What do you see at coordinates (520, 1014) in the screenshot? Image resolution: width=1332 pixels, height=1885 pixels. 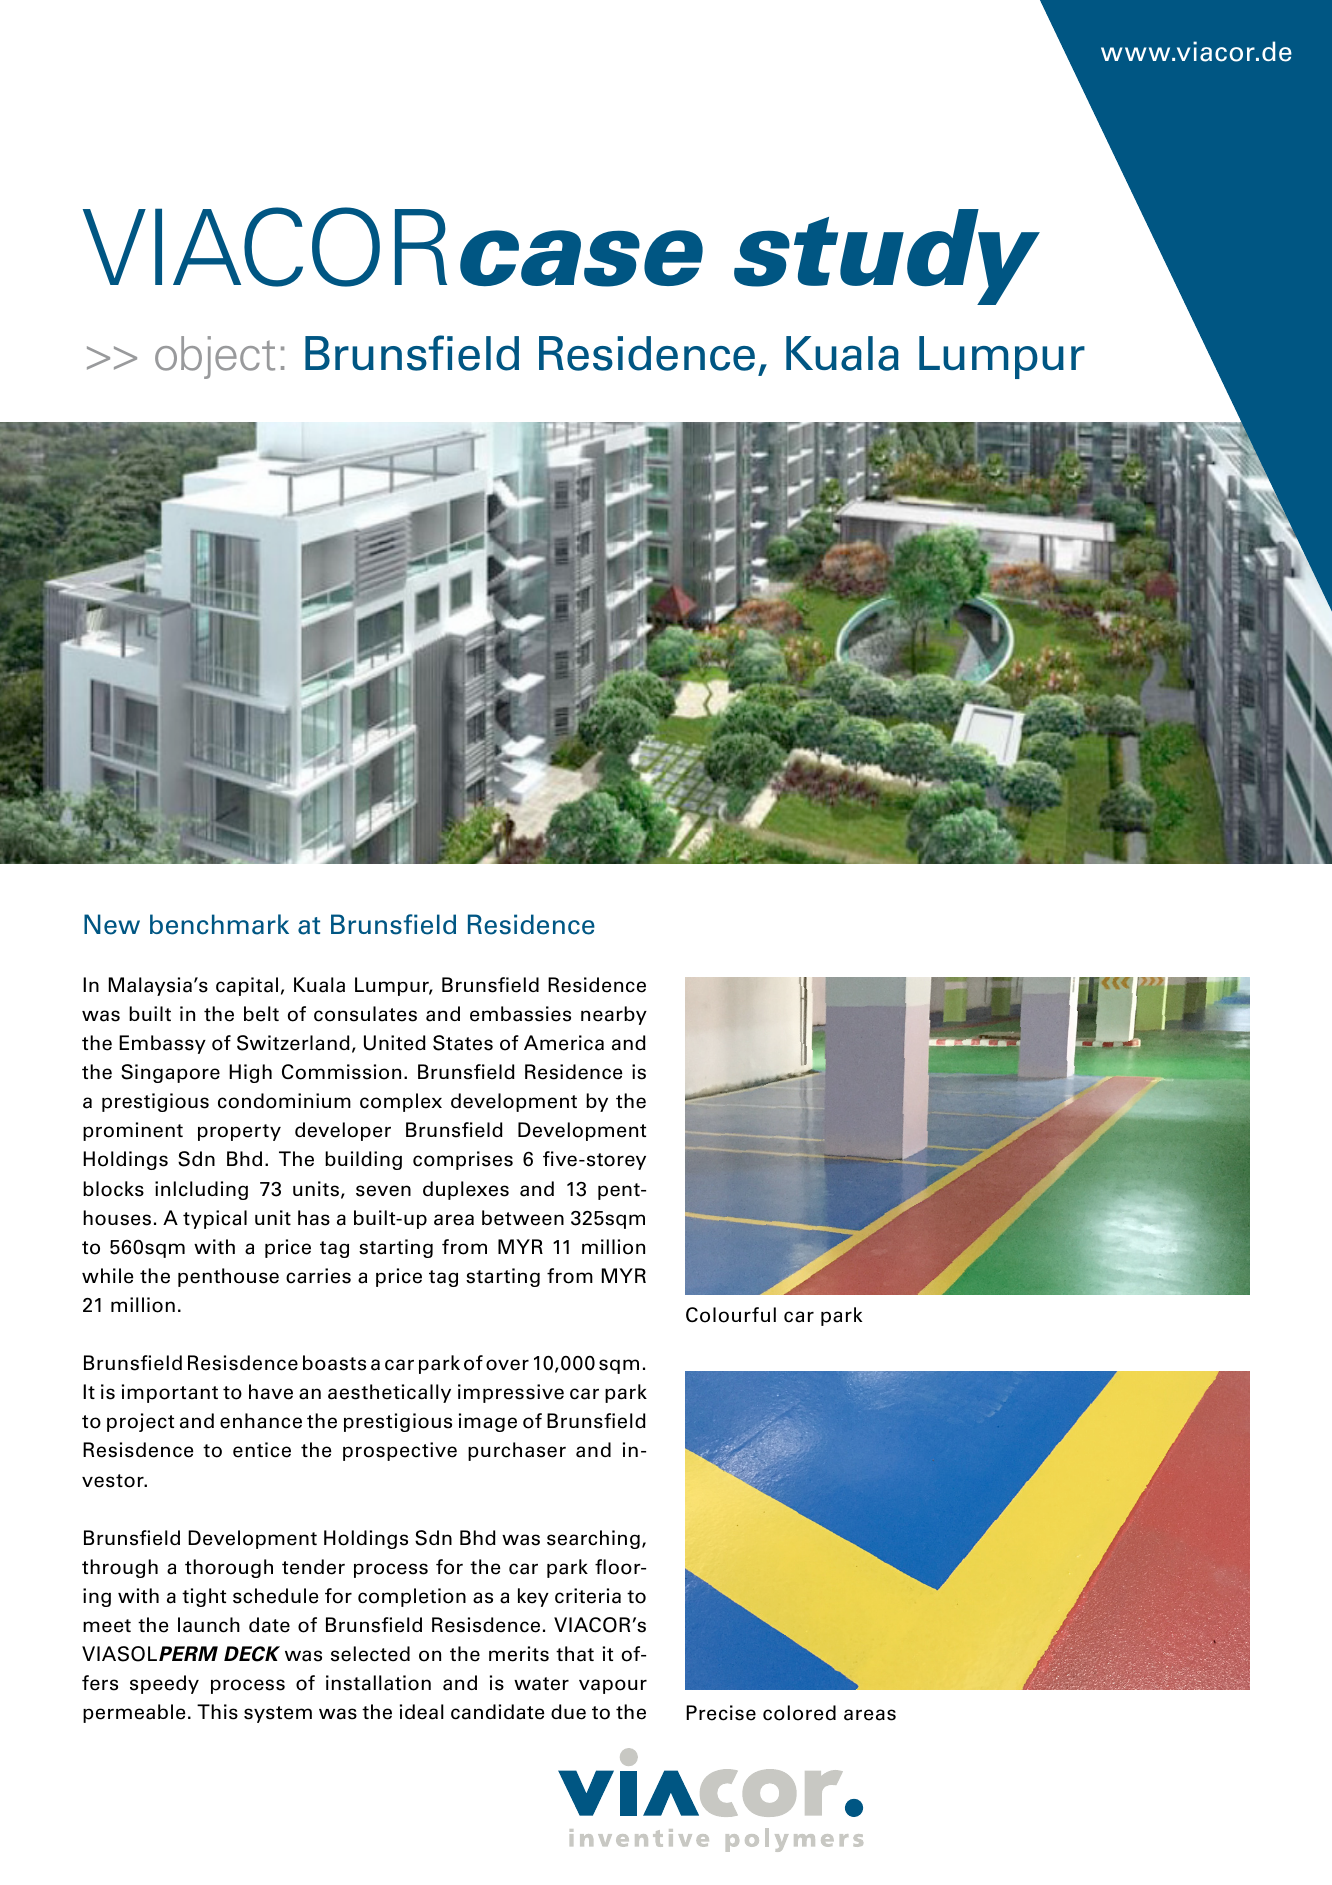 I see `embassies` at bounding box center [520, 1014].
